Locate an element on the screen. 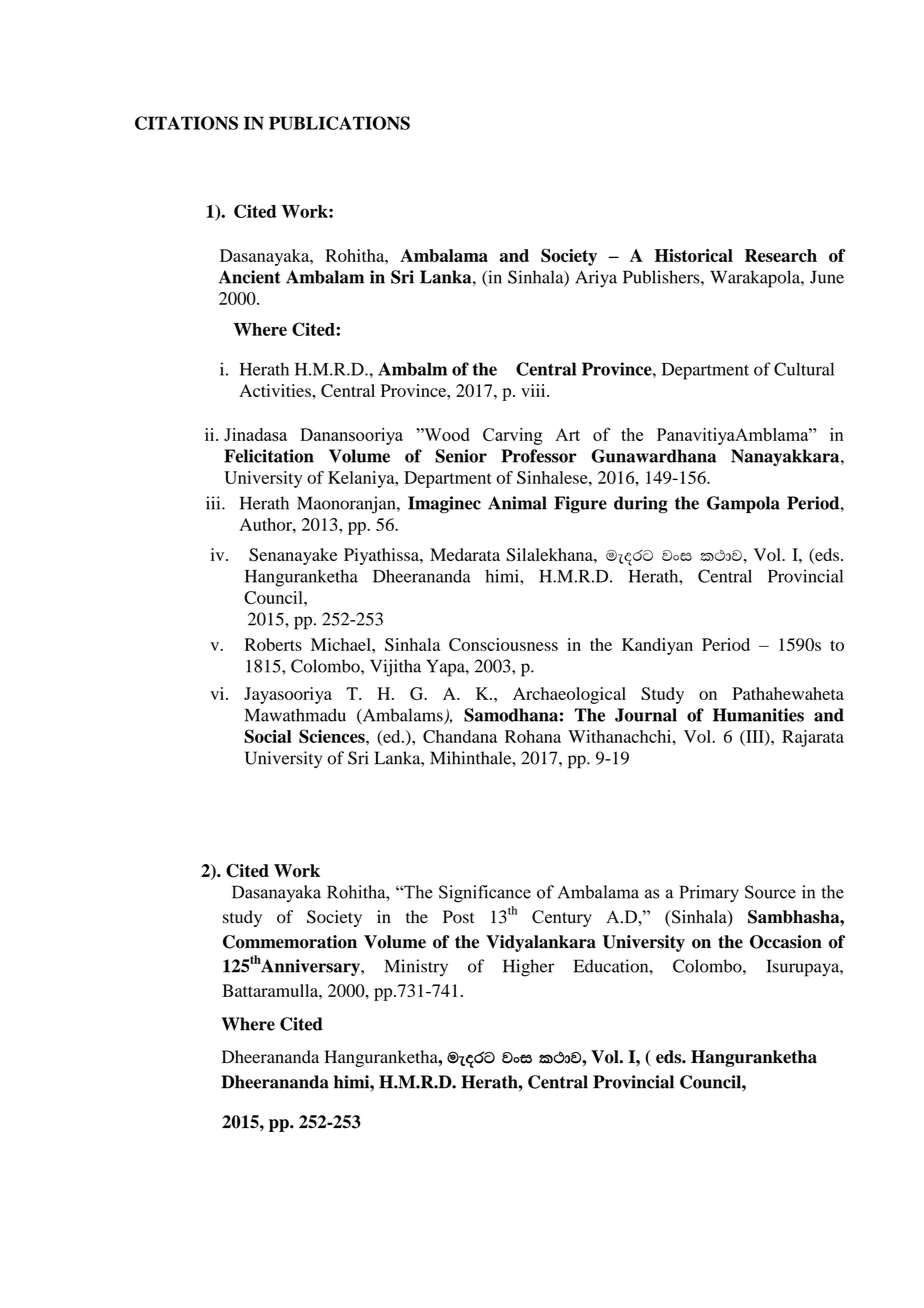  Research is located at coordinates (781, 255).
